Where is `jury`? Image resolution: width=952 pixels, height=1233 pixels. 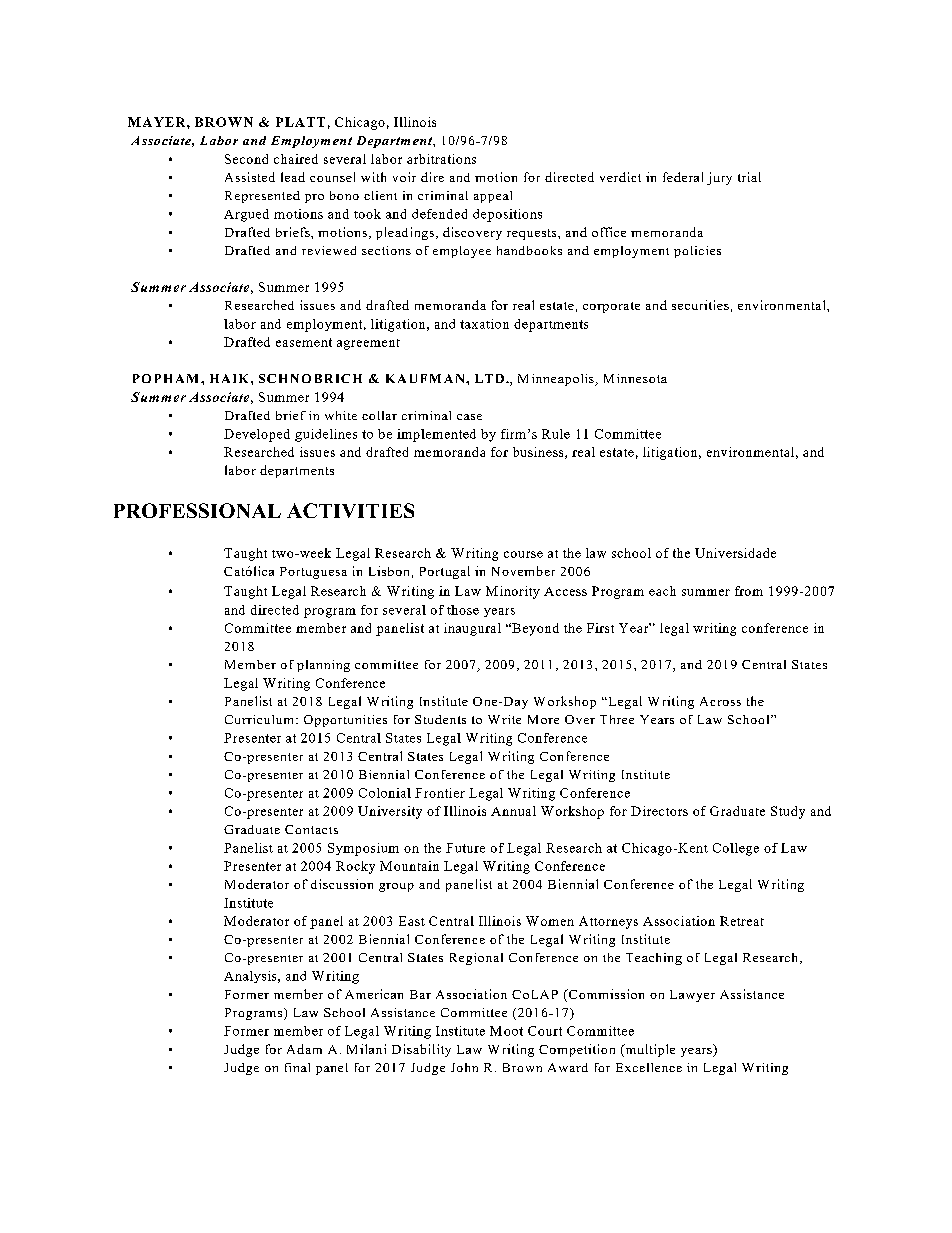
jury is located at coordinates (719, 178).
